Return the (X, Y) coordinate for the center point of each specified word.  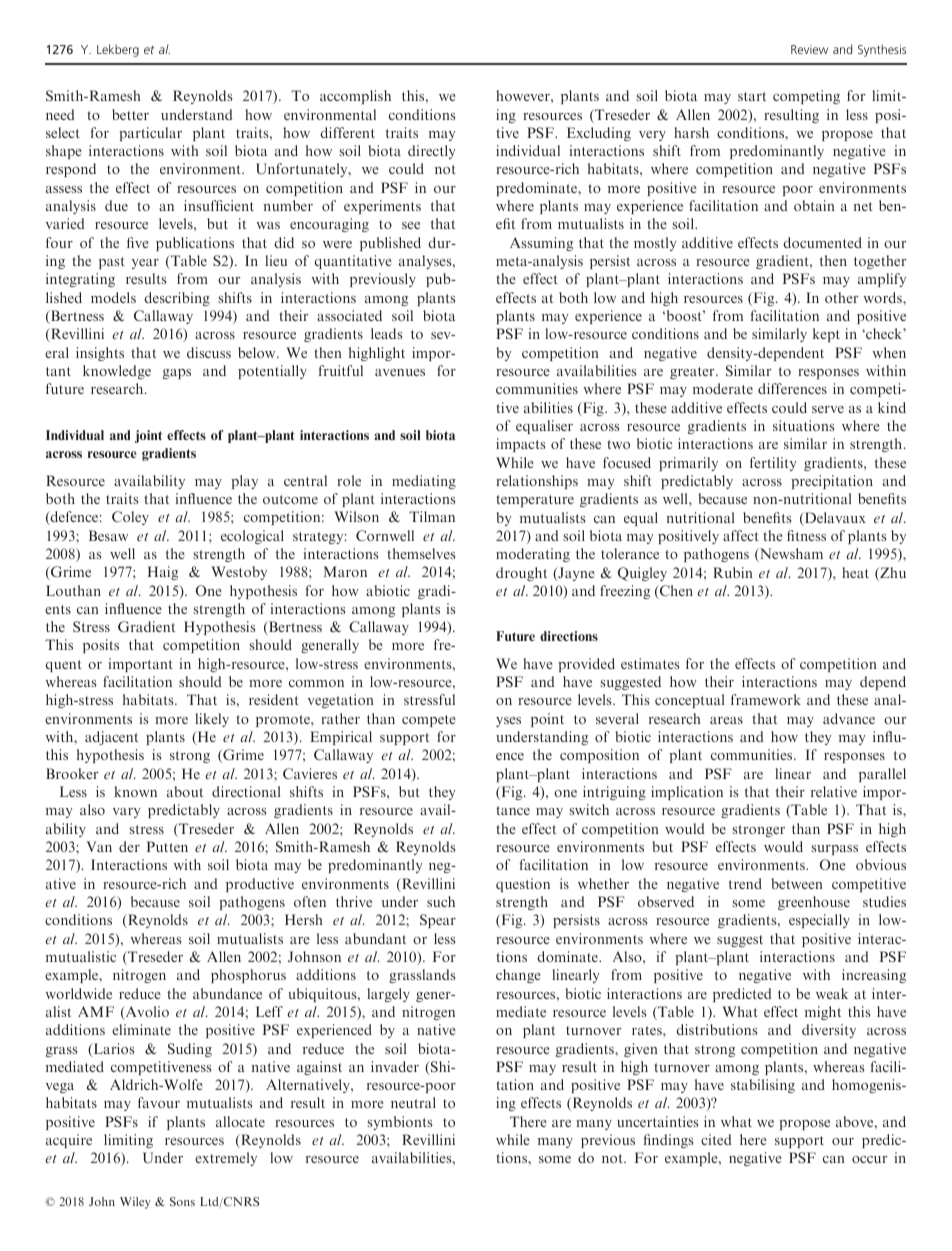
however (524, 95)
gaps (177, 374)
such (441, 901)
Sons (182, 1201)
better (130, 114)
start (752, 96)
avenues (400, 372)
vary (126, 813)
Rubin (733, 572)
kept (826, 335)
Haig (163, 573)
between (797, 883)
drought (521, 574)
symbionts (399, 1123)
